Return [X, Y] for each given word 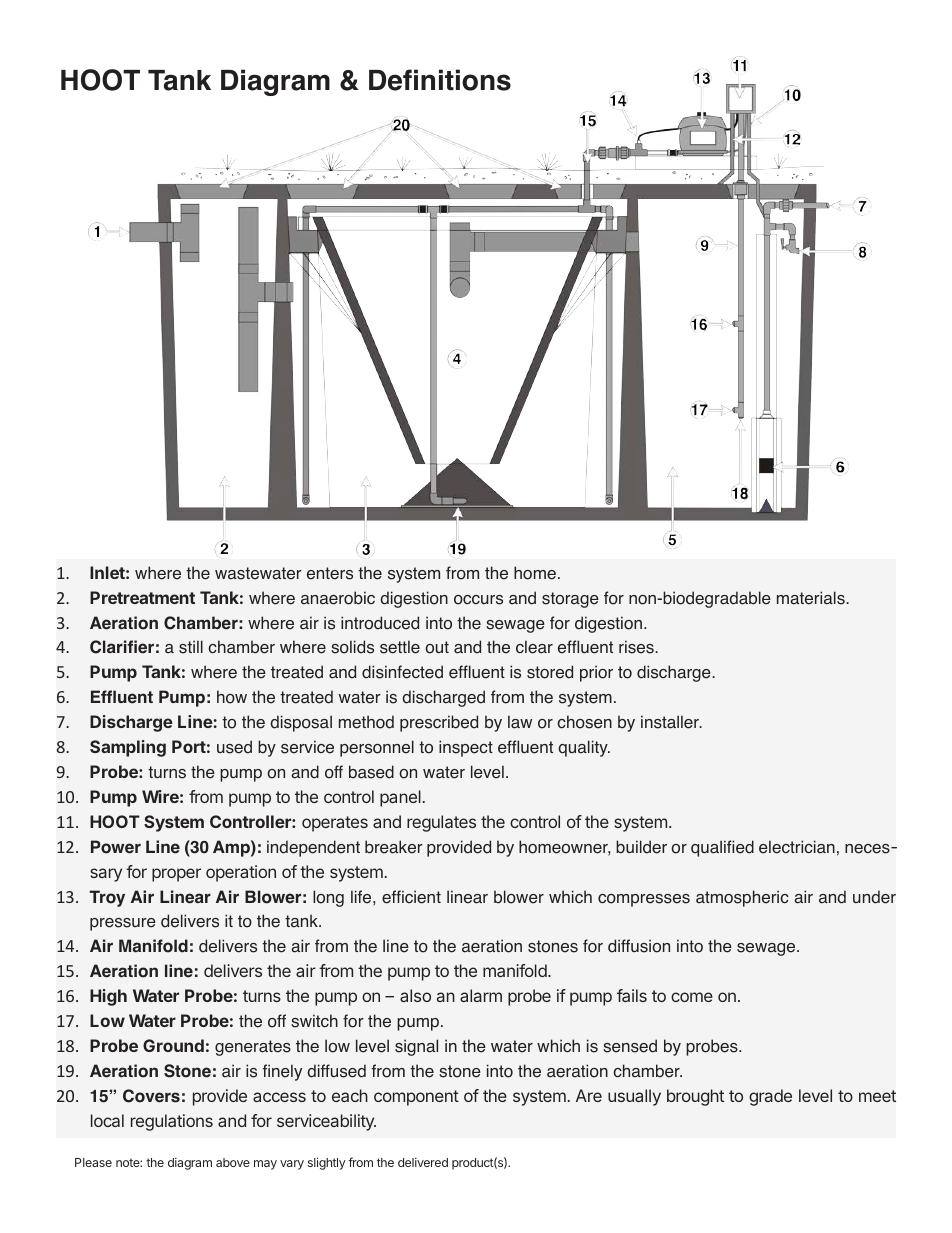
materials [812, 598]
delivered [423, 1162]
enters [330, 573]
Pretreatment [142, 597]
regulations [172, 1122]
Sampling [128, 748]
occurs [478, 600]
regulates [441, 823]
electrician [797, 847]
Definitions [440, 80]
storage [570, 600]
